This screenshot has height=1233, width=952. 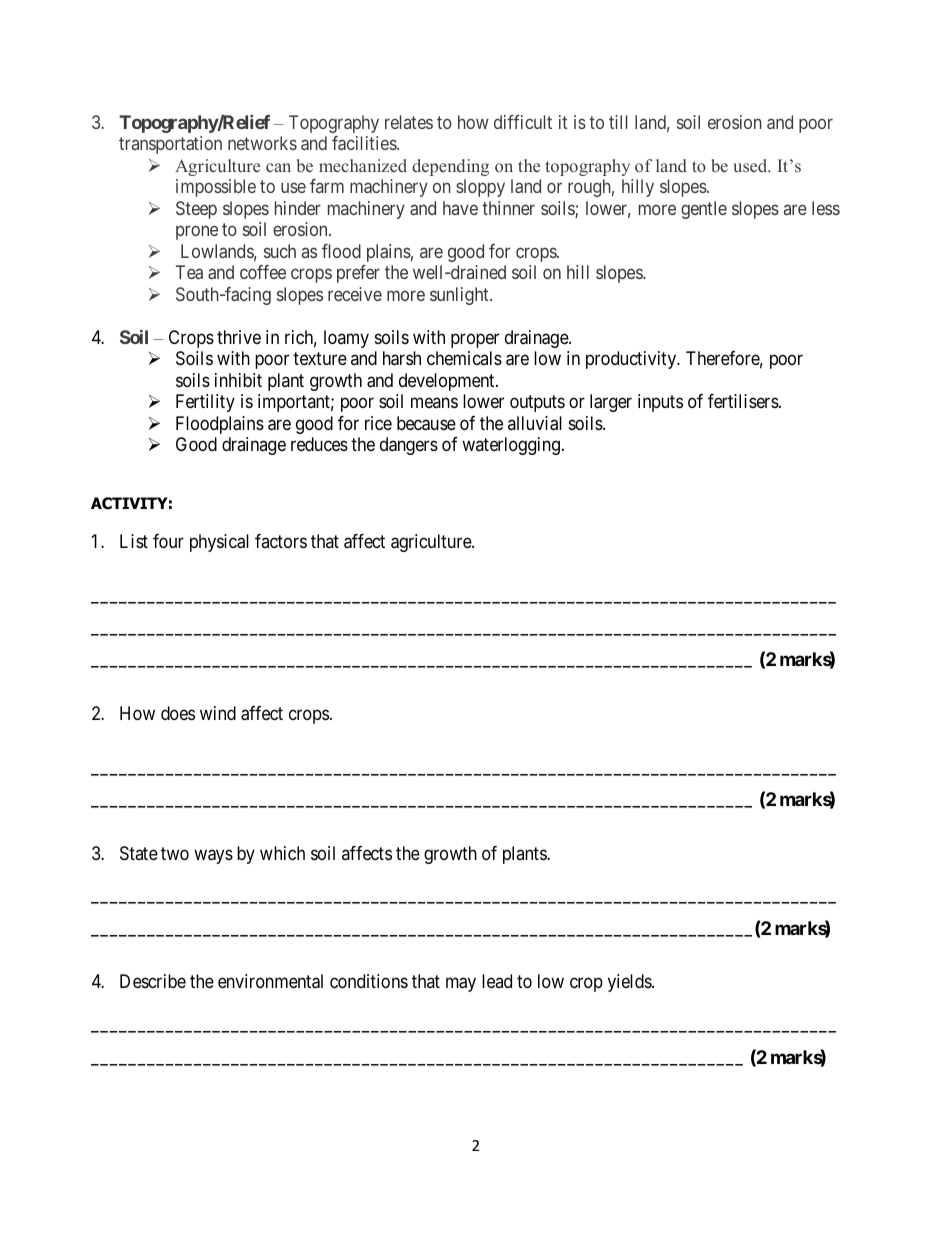 I want to click on depending, so click(x=450, y=167).
